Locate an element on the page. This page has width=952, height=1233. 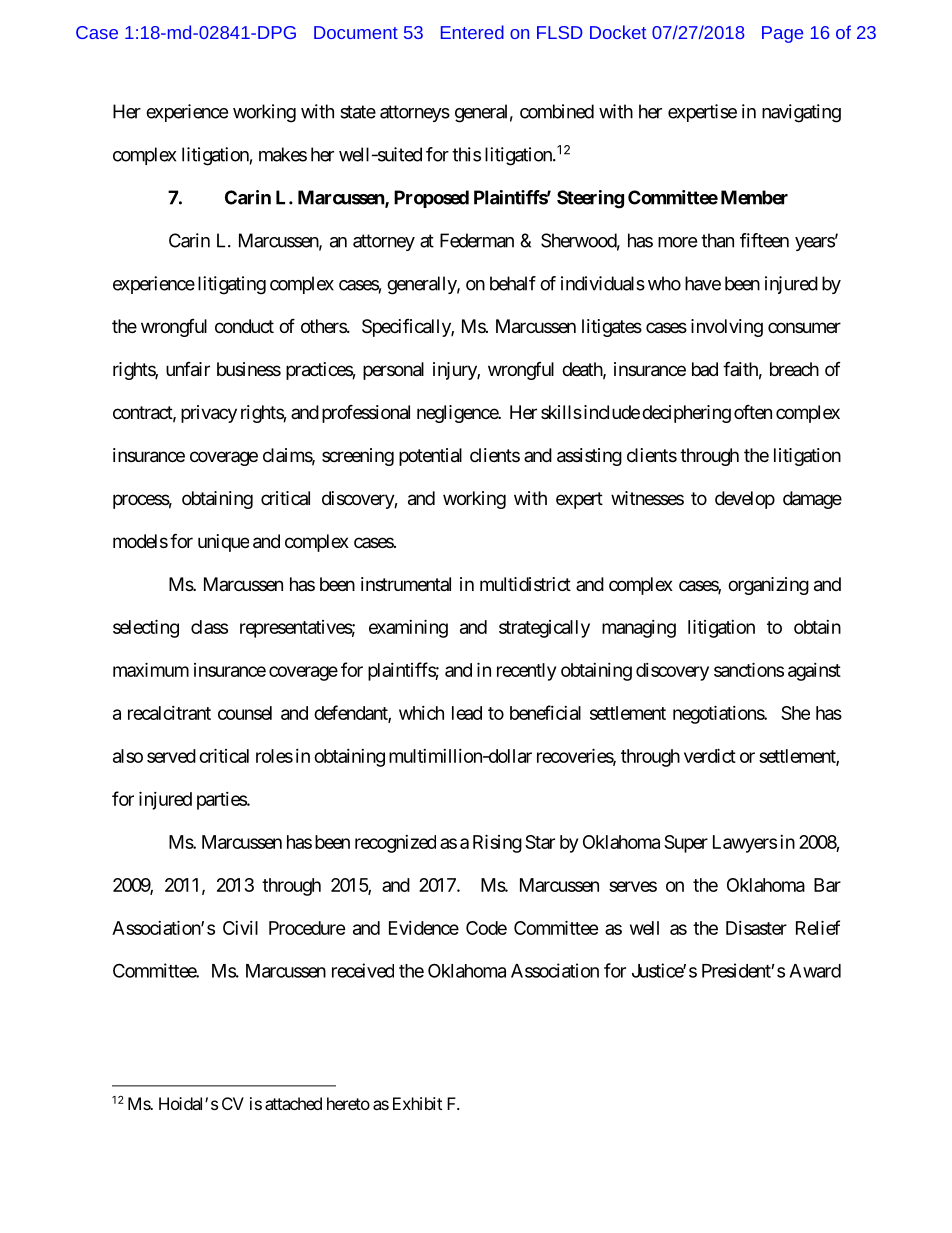
unique is located at coordinates (223, 543).
